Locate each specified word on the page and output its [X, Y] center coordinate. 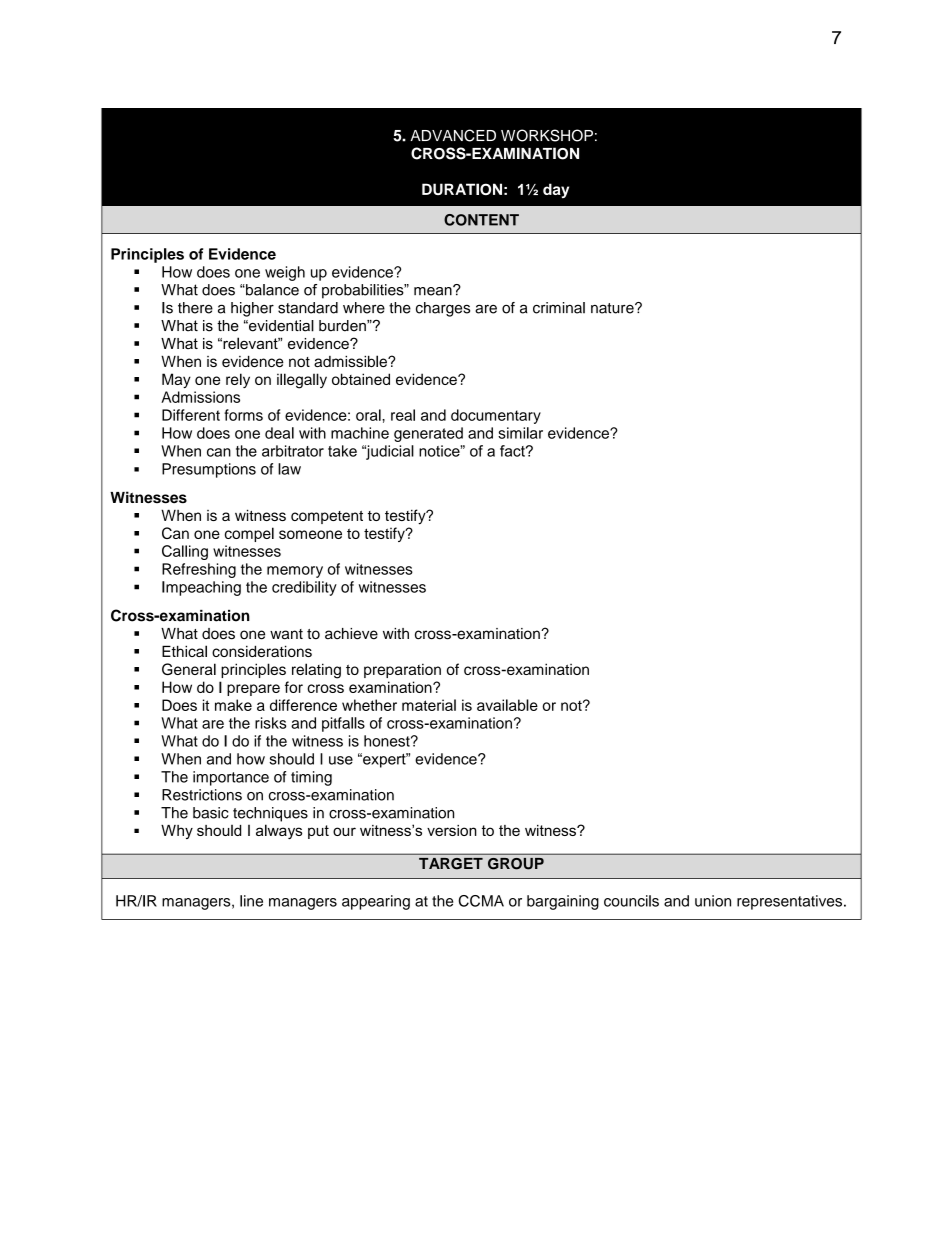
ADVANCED [453, 135]
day [556, 190]
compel [249, 534]
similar [520, 433]
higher [252, 309]
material [429, 705]
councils [631, 901]
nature [613, 308]
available [507, 705]
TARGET [451, 863]
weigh [285, 273]
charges [443, 309]
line [251, 901]
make [233, 705]
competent [327, 517]
